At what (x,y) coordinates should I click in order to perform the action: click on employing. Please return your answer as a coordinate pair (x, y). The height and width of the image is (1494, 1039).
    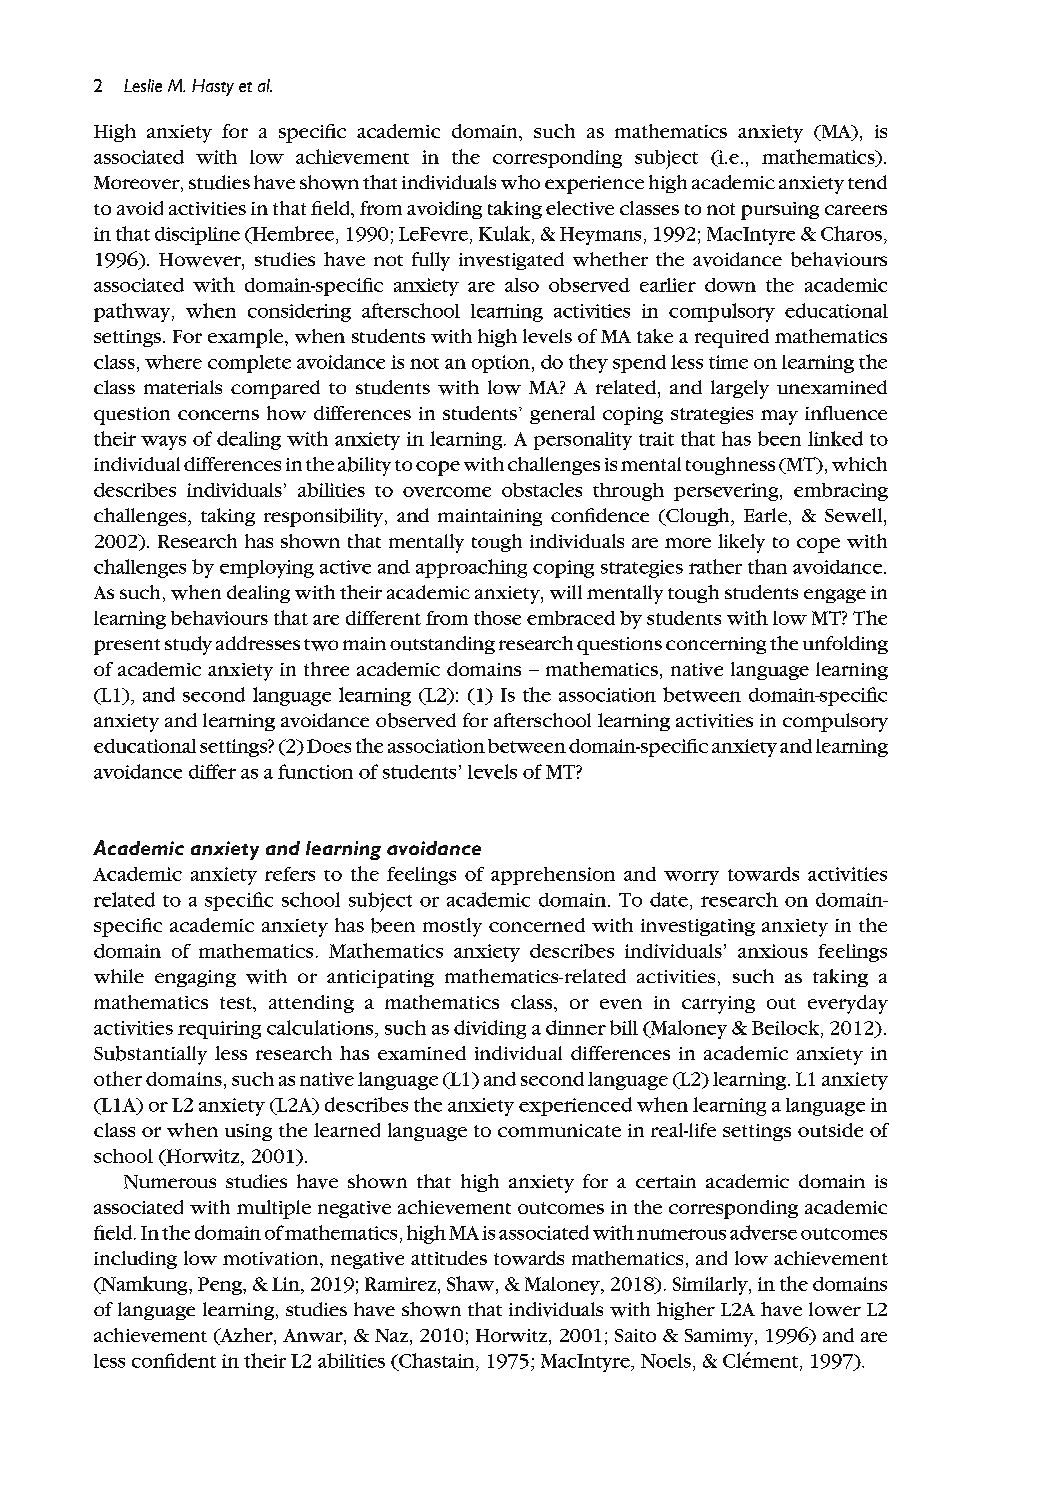
    Looking at the image, I should click on (267, 569).
